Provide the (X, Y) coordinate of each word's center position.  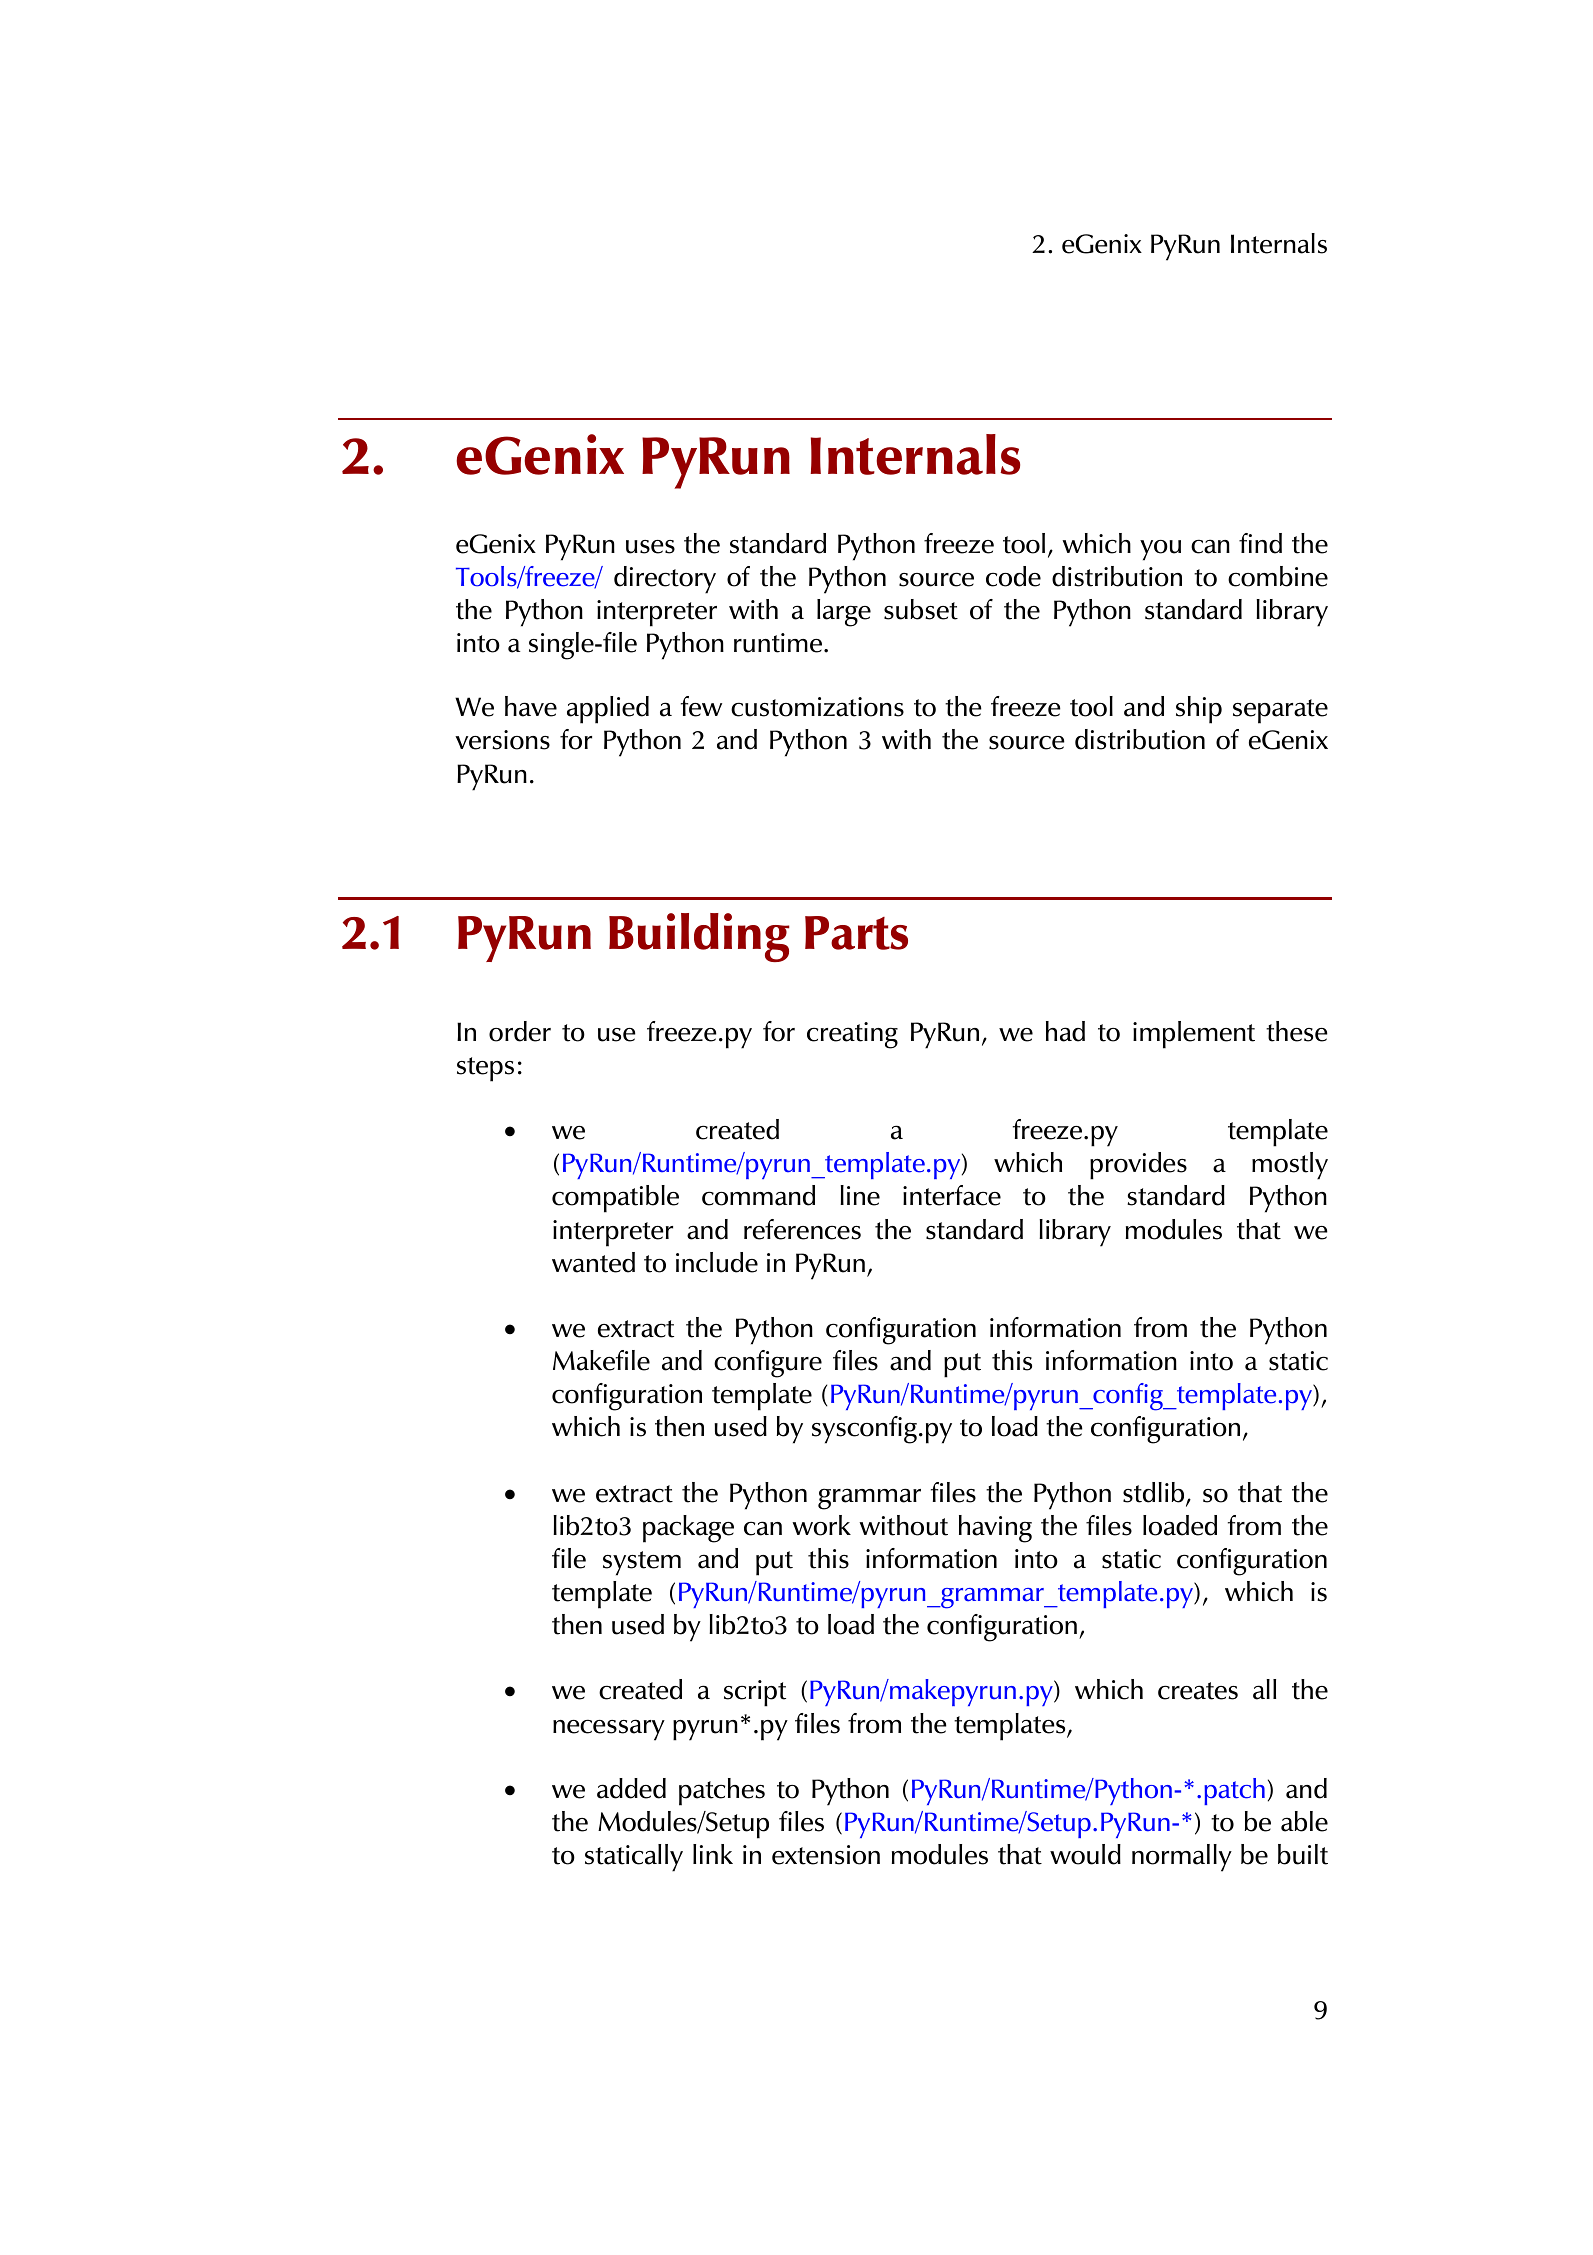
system (642, 1563)
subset (921, 609)
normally (1182, 1858)
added (631, 1788)
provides (1138, 1166)
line (860, 1195)
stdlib (1155, 1493)
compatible (615, 1199)
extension (826, 1855)
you (1160, 550)
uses (650, 547)
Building (699, 937)
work (821, 1525)
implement (1194, 1035)
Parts (856, 933)
